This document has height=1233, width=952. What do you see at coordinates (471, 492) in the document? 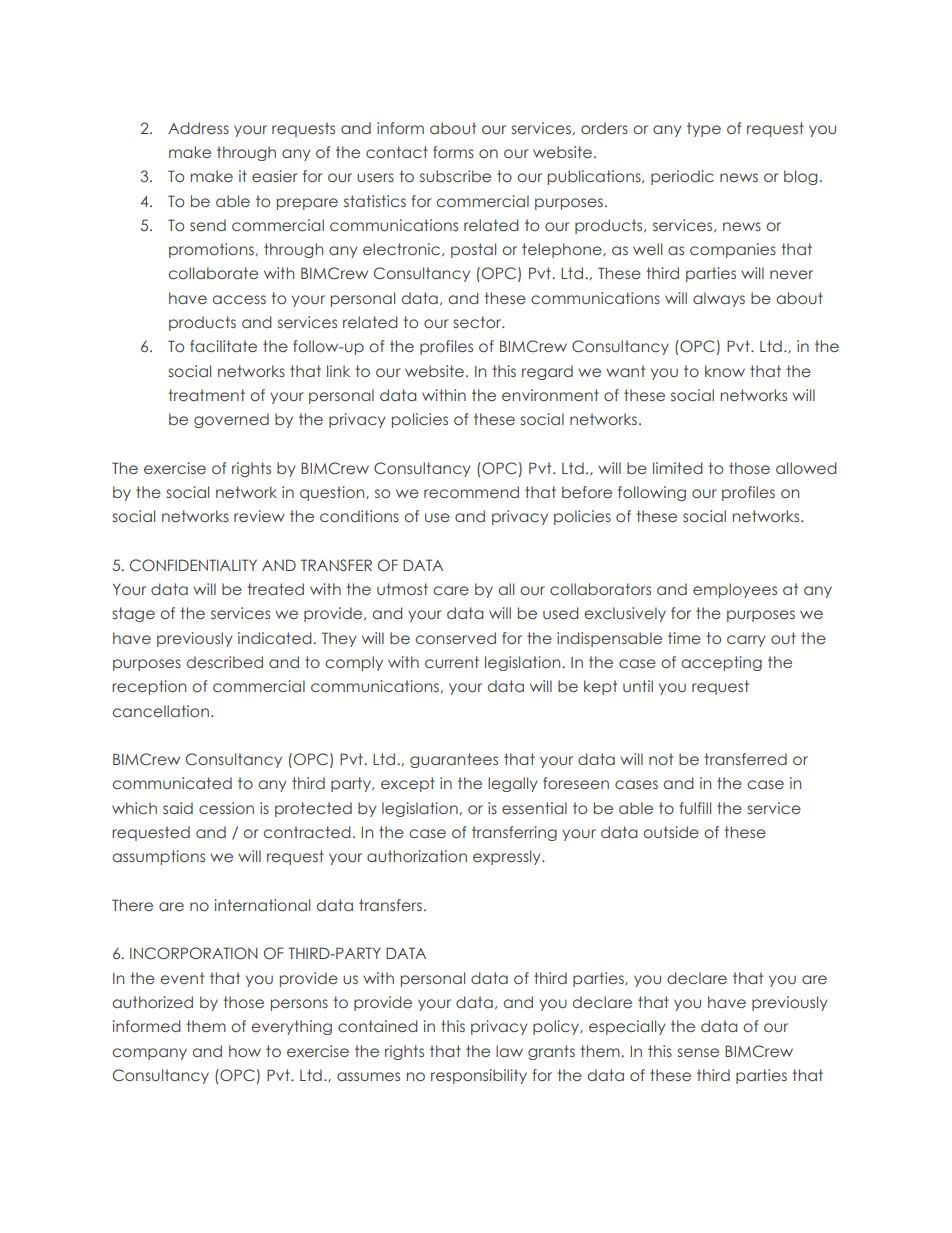
I see `recommend` at bounding box center [471, 492].
